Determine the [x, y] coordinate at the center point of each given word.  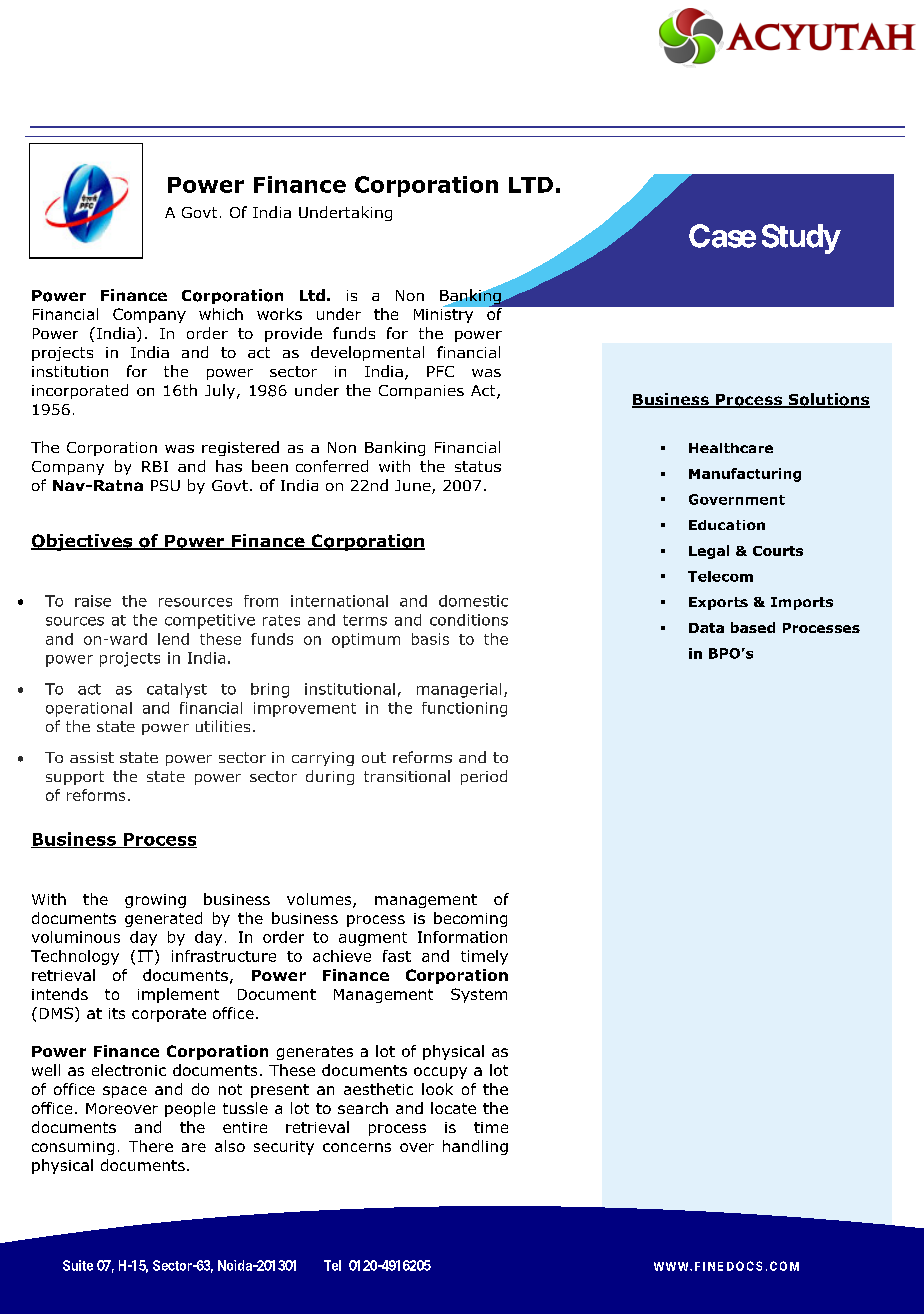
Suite [78, 1265]
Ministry [445, 314]
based [753, 627]
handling [475, 1147]
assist [92, 757]
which [221, 314]
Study [801, 239]
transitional [407, 776]
